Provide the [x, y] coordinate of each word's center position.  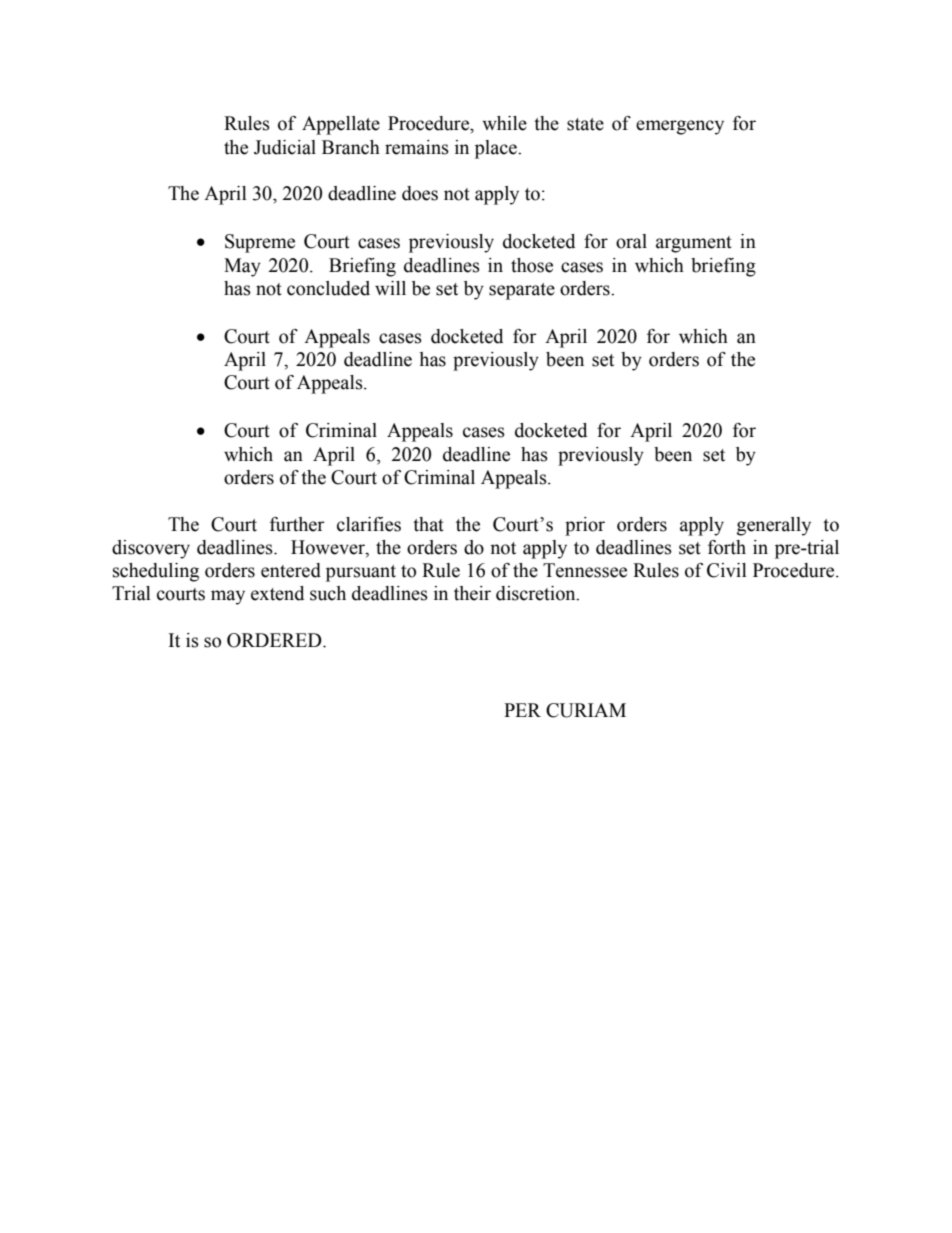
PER [522, 710]
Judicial [285, 147]
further [297, 524]
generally [774, 526]
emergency [680, 127]
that [428, 524]
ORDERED [275, 640]
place [497, 149]
